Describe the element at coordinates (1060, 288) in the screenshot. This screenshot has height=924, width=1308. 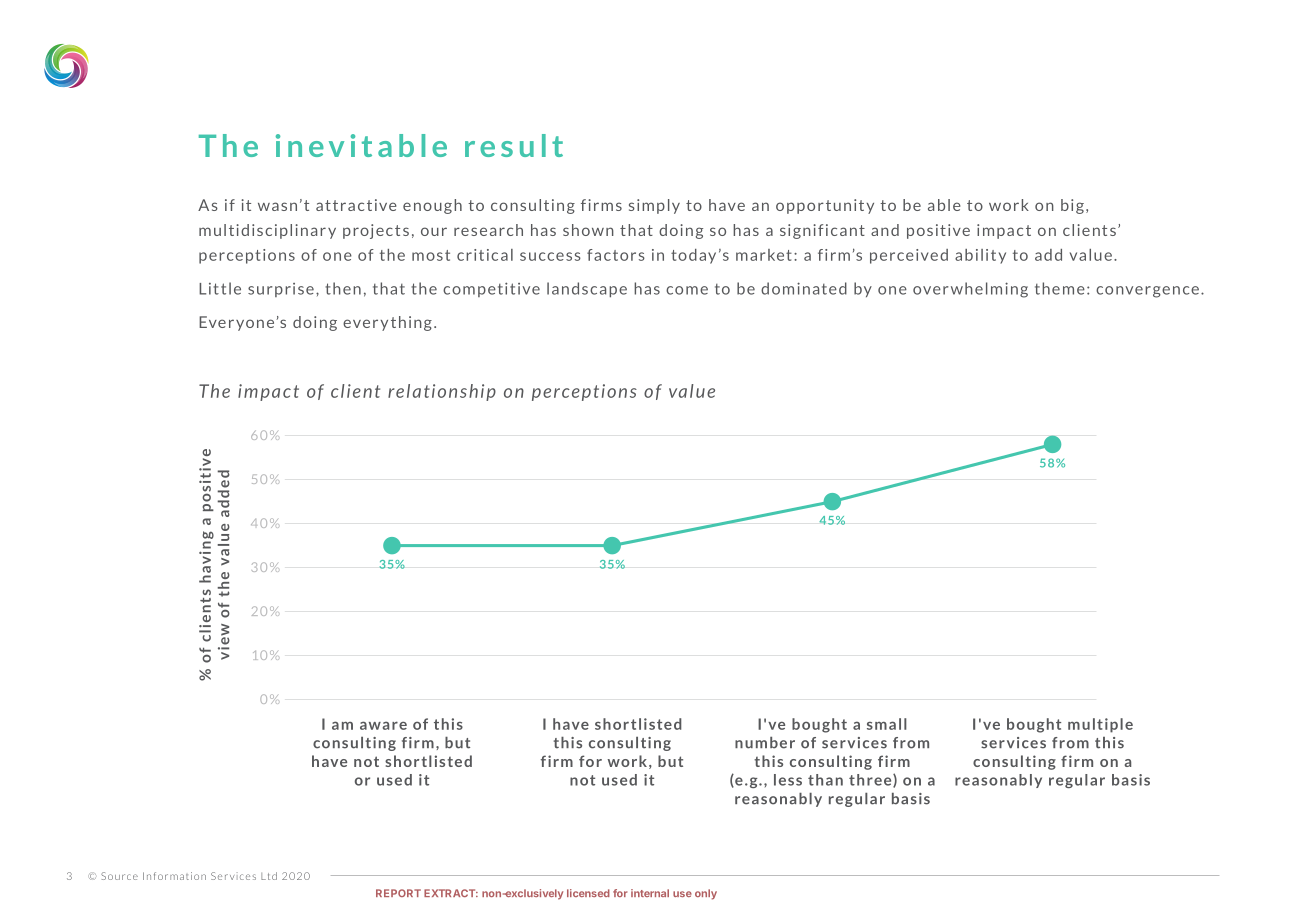
I see `theme` at that location.
